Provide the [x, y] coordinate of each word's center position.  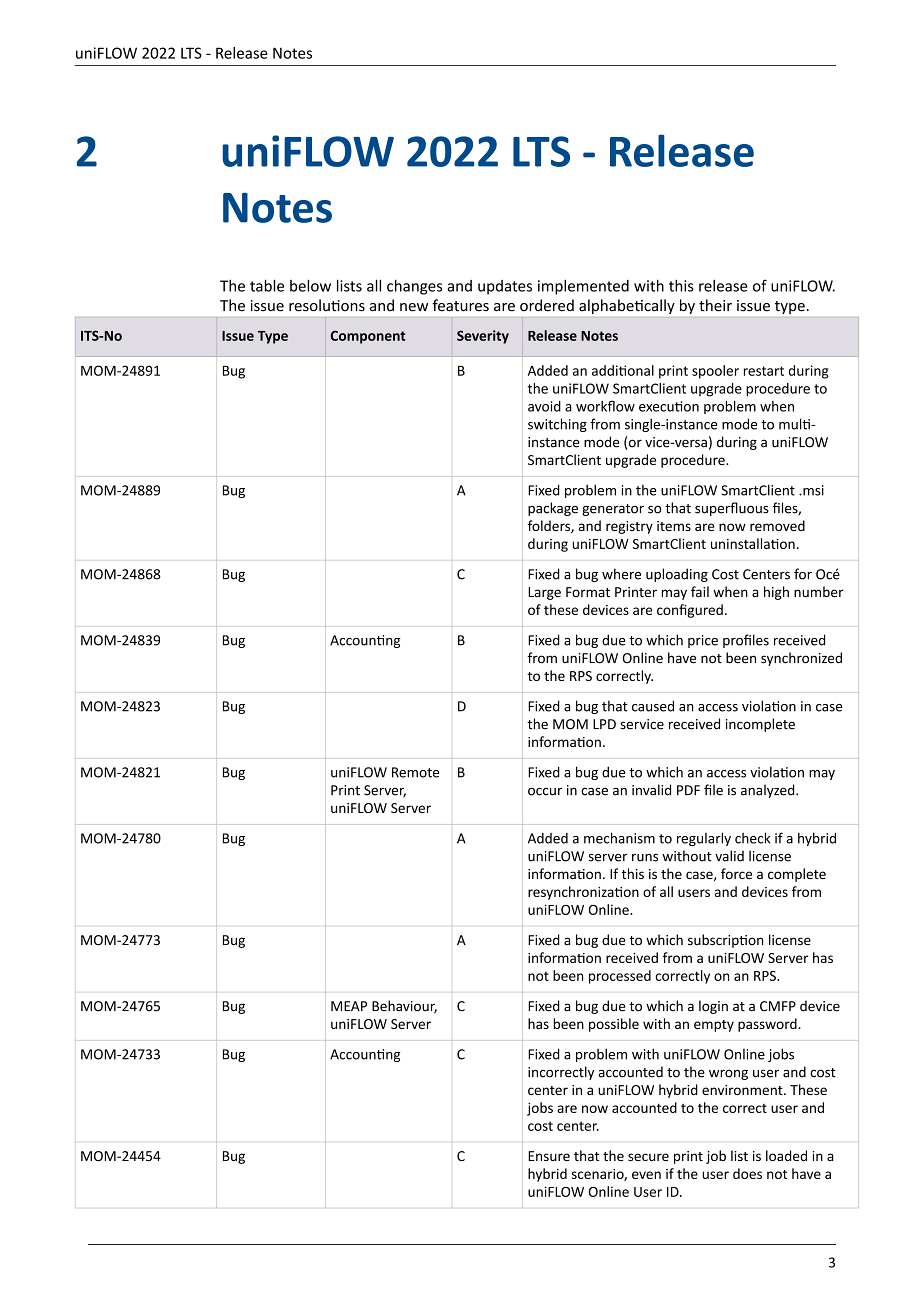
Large [544, 593]
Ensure [549, 1156]
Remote [415, 772]
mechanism [619, 838]
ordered [547, 305]
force [736, 873]
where [621, 574]
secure [648, 1157]
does [747, 1173]
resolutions [327, 305]
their [715, 305]
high [776, 593]
